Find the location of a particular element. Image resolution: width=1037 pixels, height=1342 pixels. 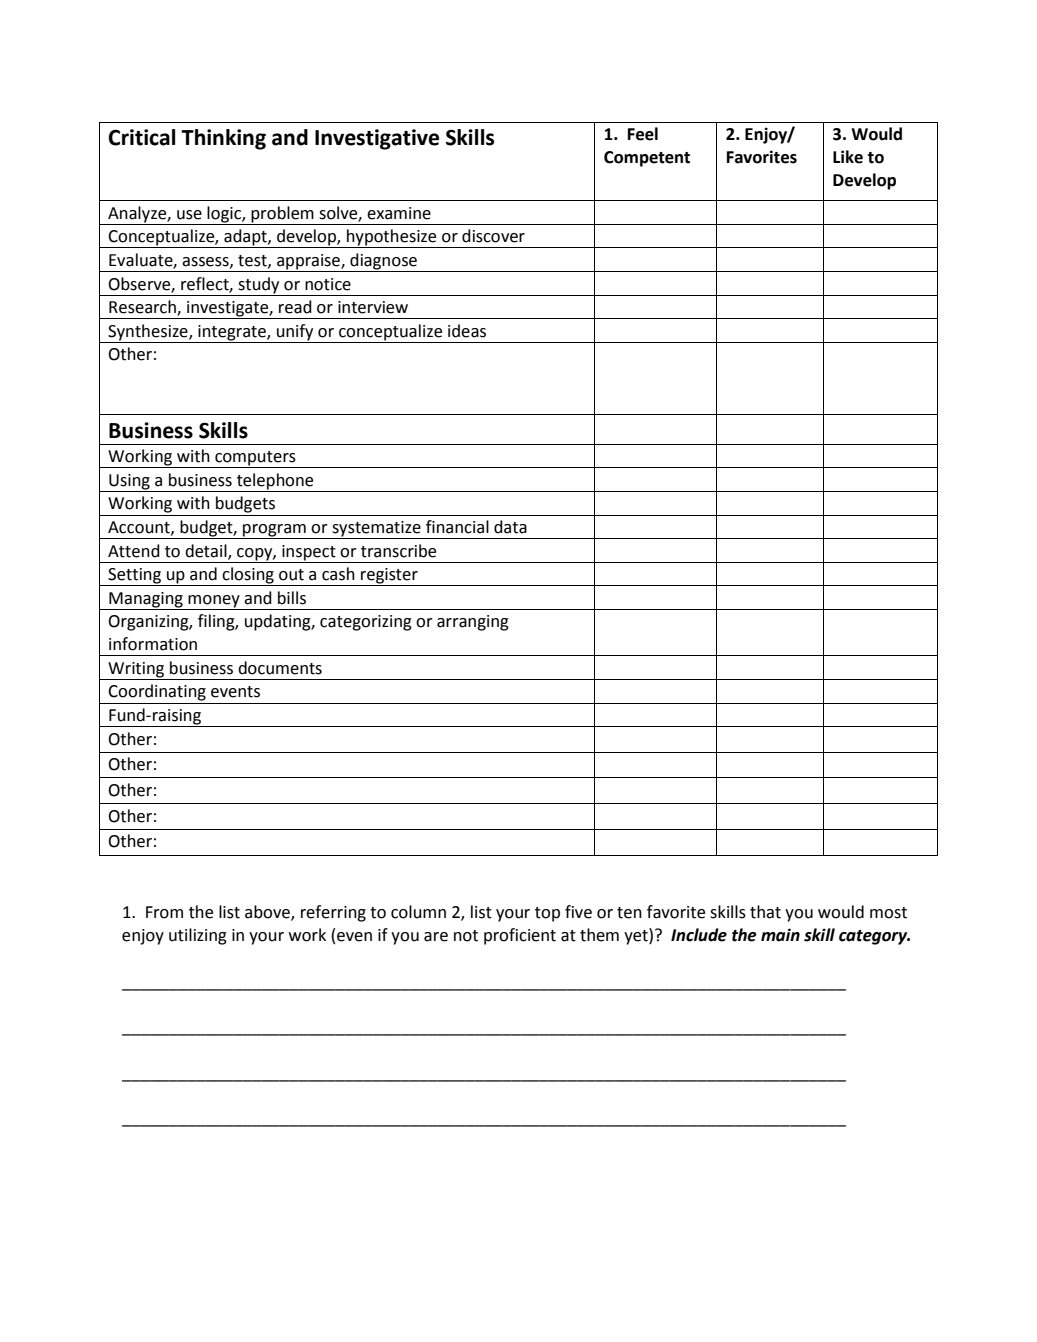

above is located at coordinates (268, 913).
